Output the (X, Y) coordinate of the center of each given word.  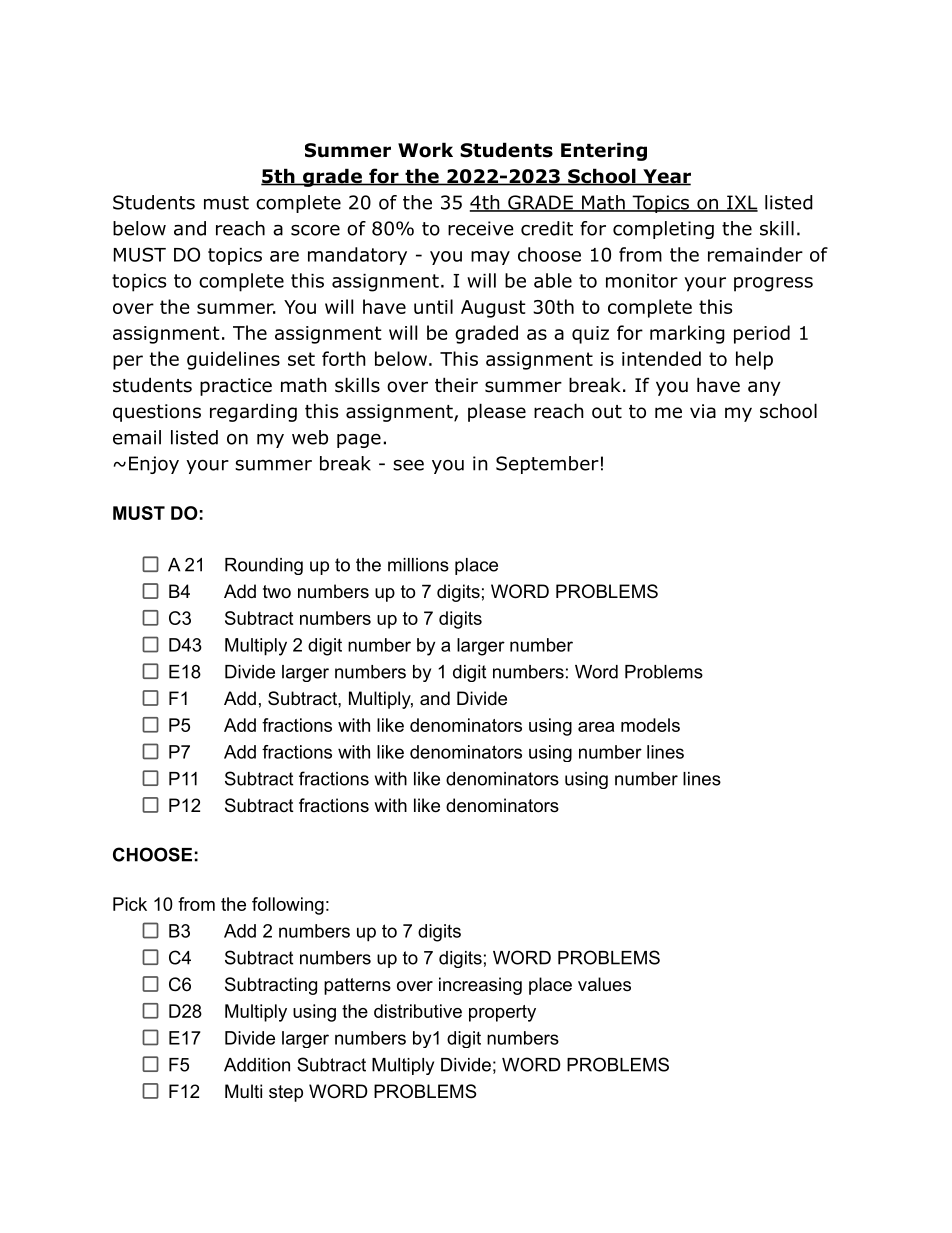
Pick (130, 904)
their (456, 385)
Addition (257, 1065)
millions (418, 565)
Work (425, 150)
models (650, 725)
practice (236, 387)
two (277, 591)
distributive (418, 1011)
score (315, 230)
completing (663, 230)
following (288, 906)
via (703, 411)
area (596, 727)
